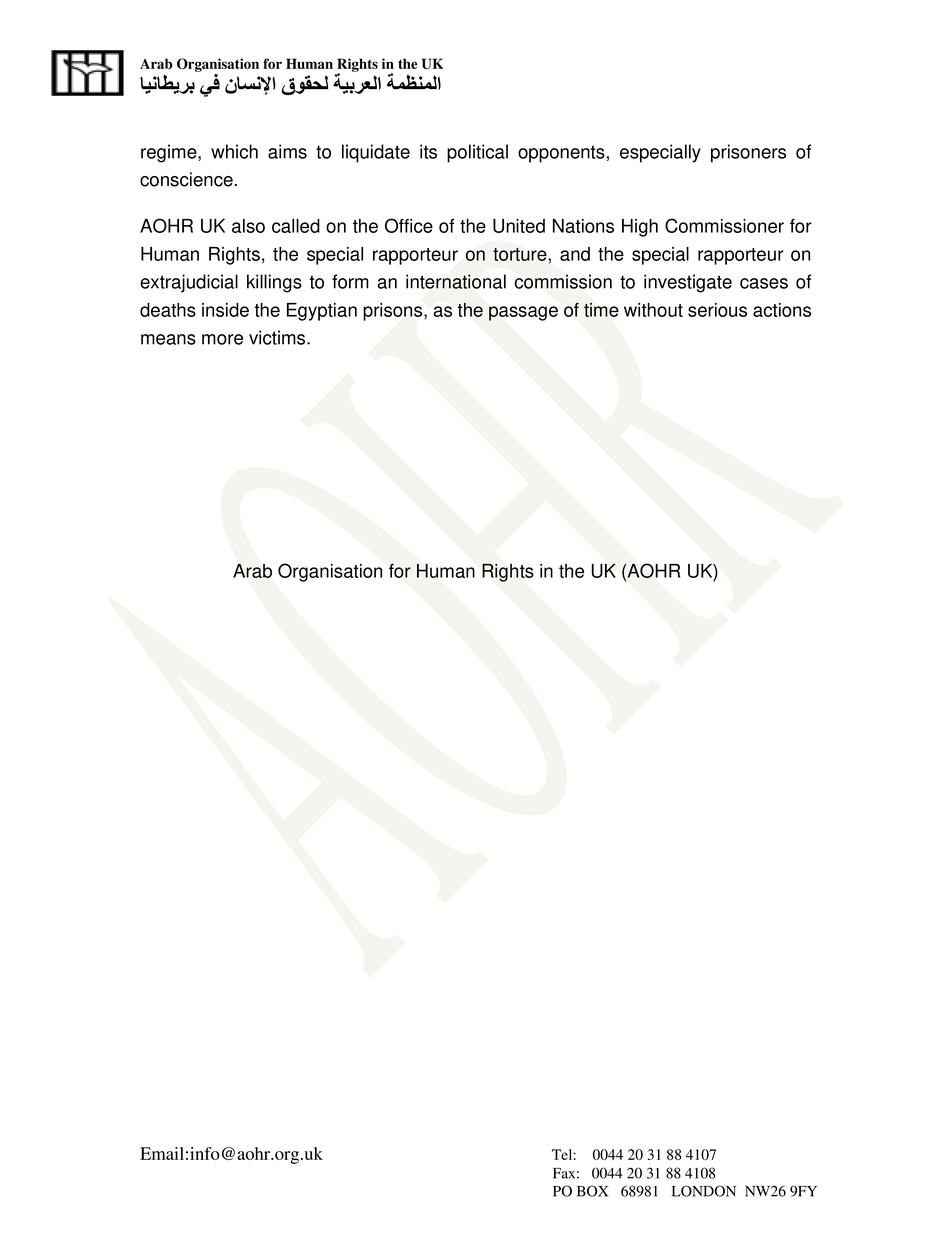 This screenshot has width=952, height=1233. What do you see at coordinates (717, 310) in the screenshot?
I see `serious` at bounding box center [717, 310].
